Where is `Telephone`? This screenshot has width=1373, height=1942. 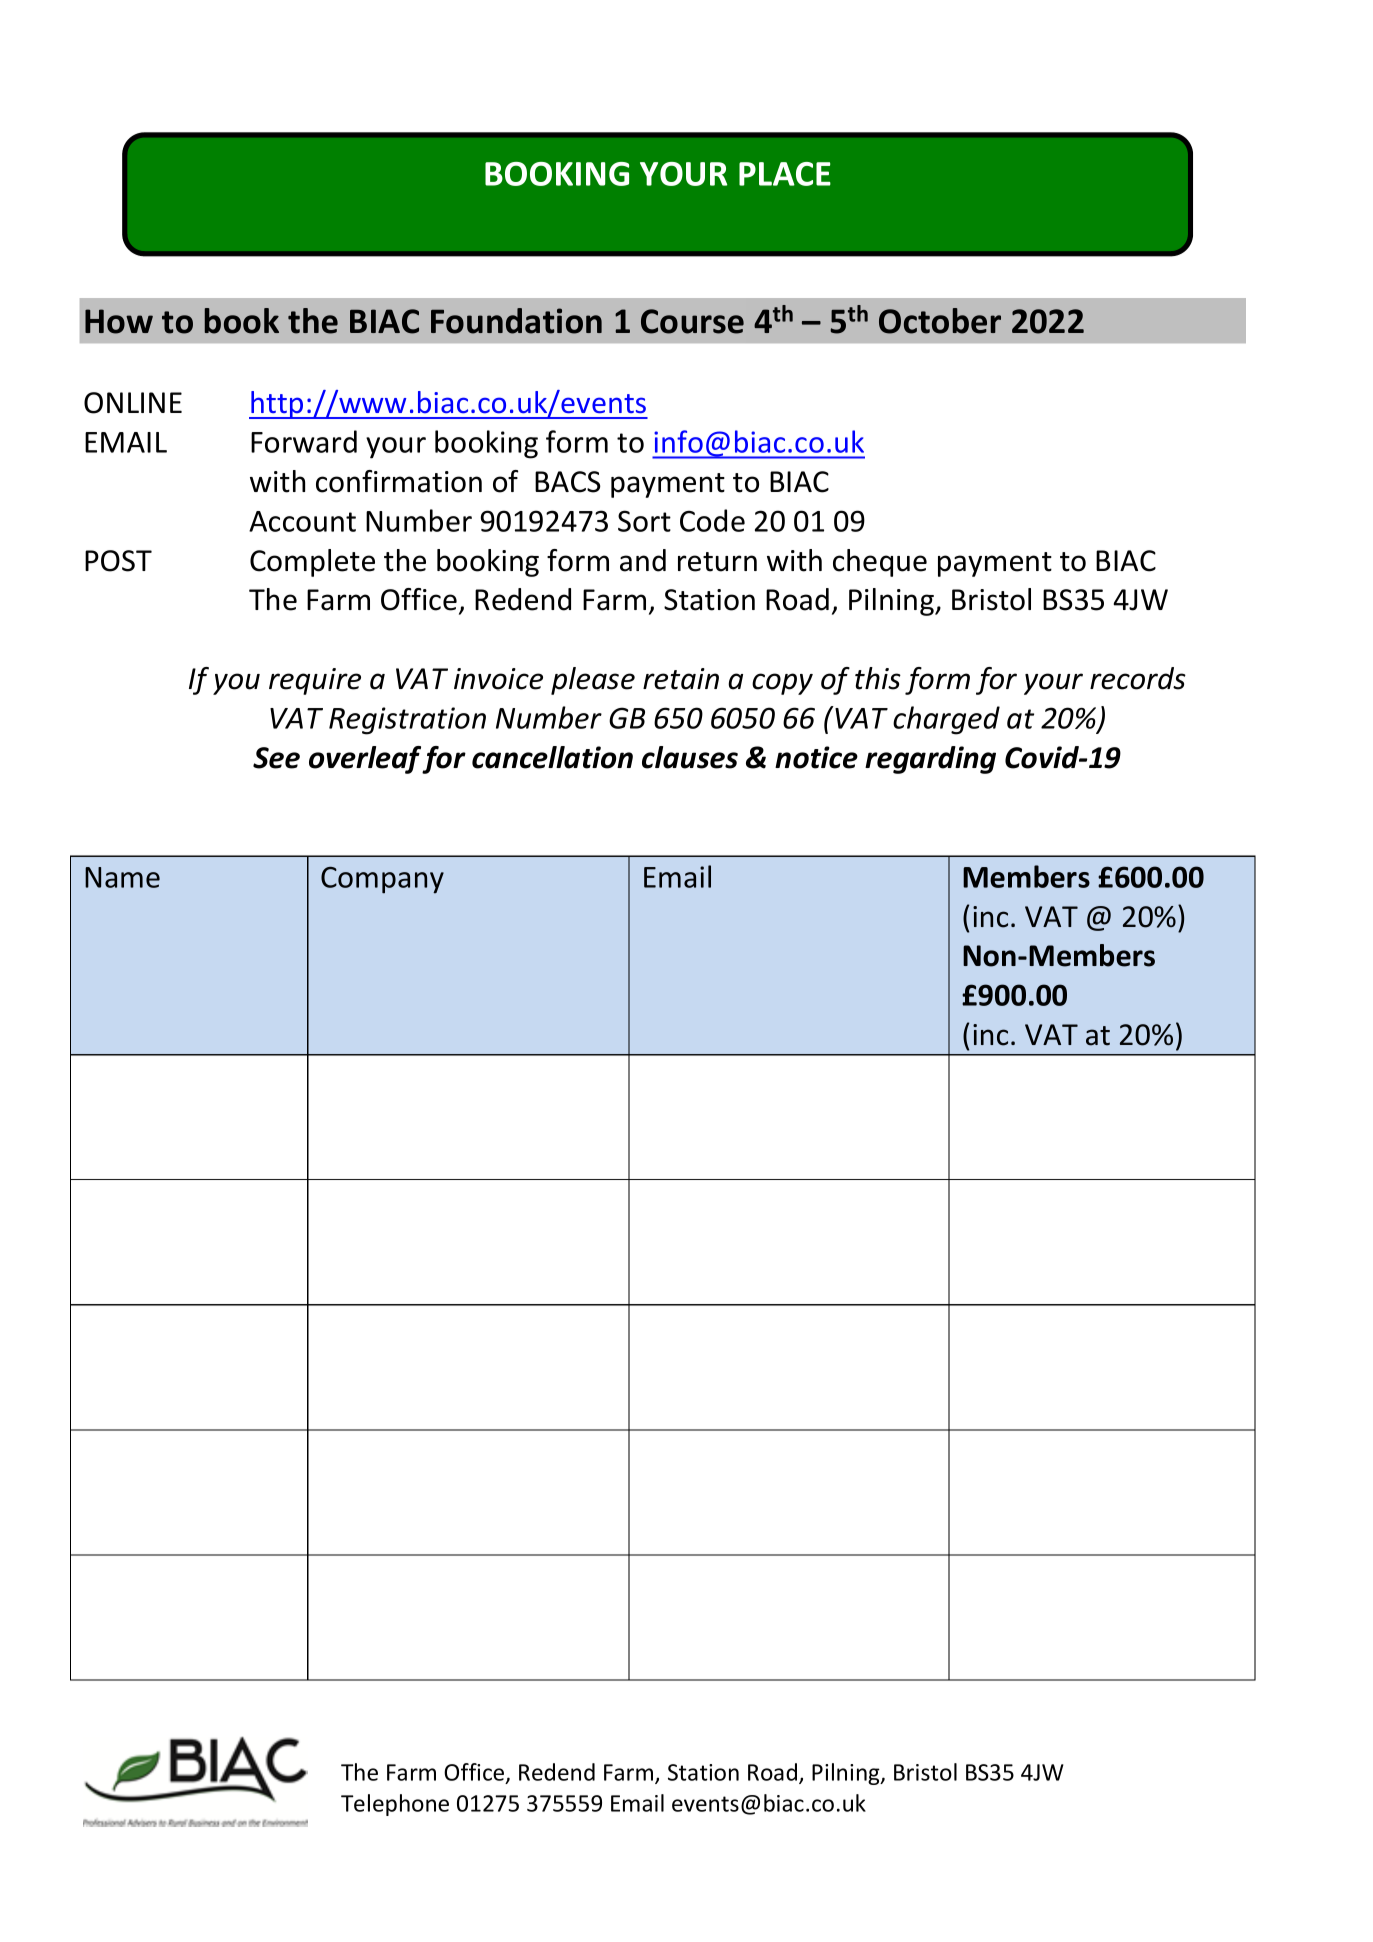
Telephone is located at coordinates (395, 1805).
